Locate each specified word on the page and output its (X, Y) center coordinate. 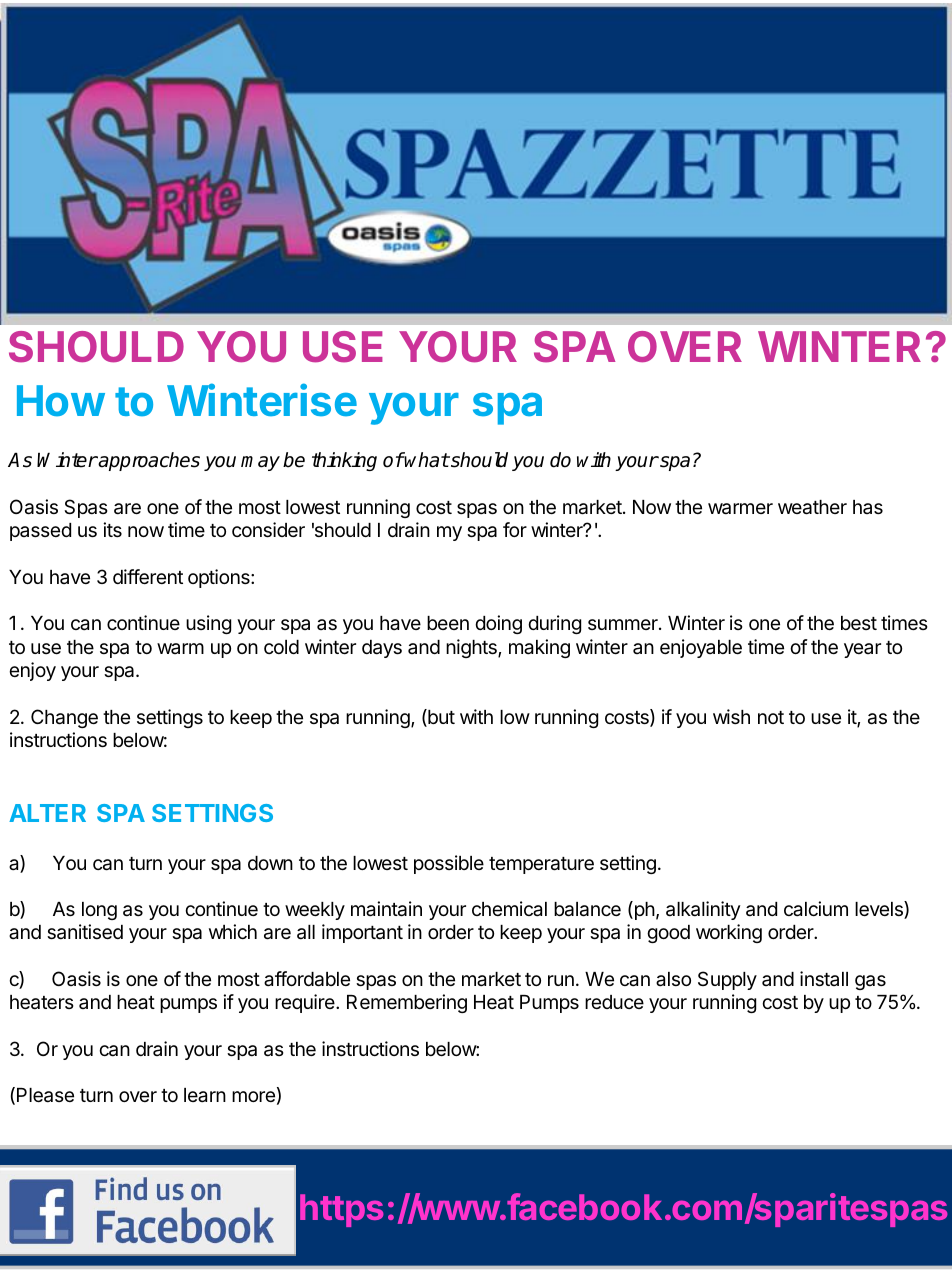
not (771, 717)
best (859, 623)
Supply (727, 980)
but (440, 718)
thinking (344, 461)
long (99, 911)
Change (64, 718)
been (448, 623)
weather (812, 507)
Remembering (407, 1003)
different (148, 576)
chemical (509, 909)
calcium (816, 909)
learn (205, 1095)
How (61, 401)
